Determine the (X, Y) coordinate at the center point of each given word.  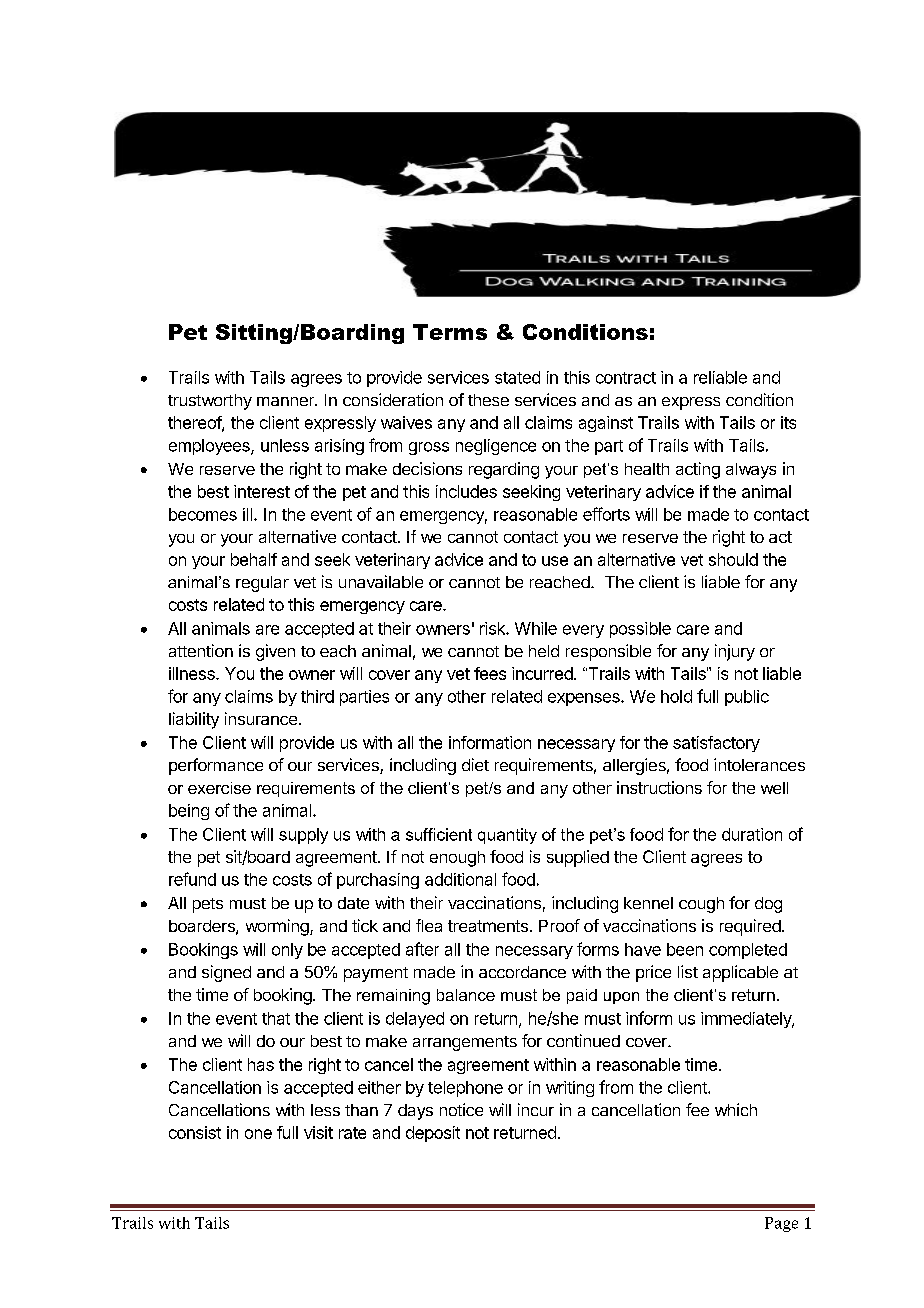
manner (286, 401)
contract (626, 378)
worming (277, 927)
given (275, 652)
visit (318, 1132)
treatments (488, 926)
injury (735, 652)
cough (701, 905)
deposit (433, 1134)
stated (517, 377)
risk (493, 628)
